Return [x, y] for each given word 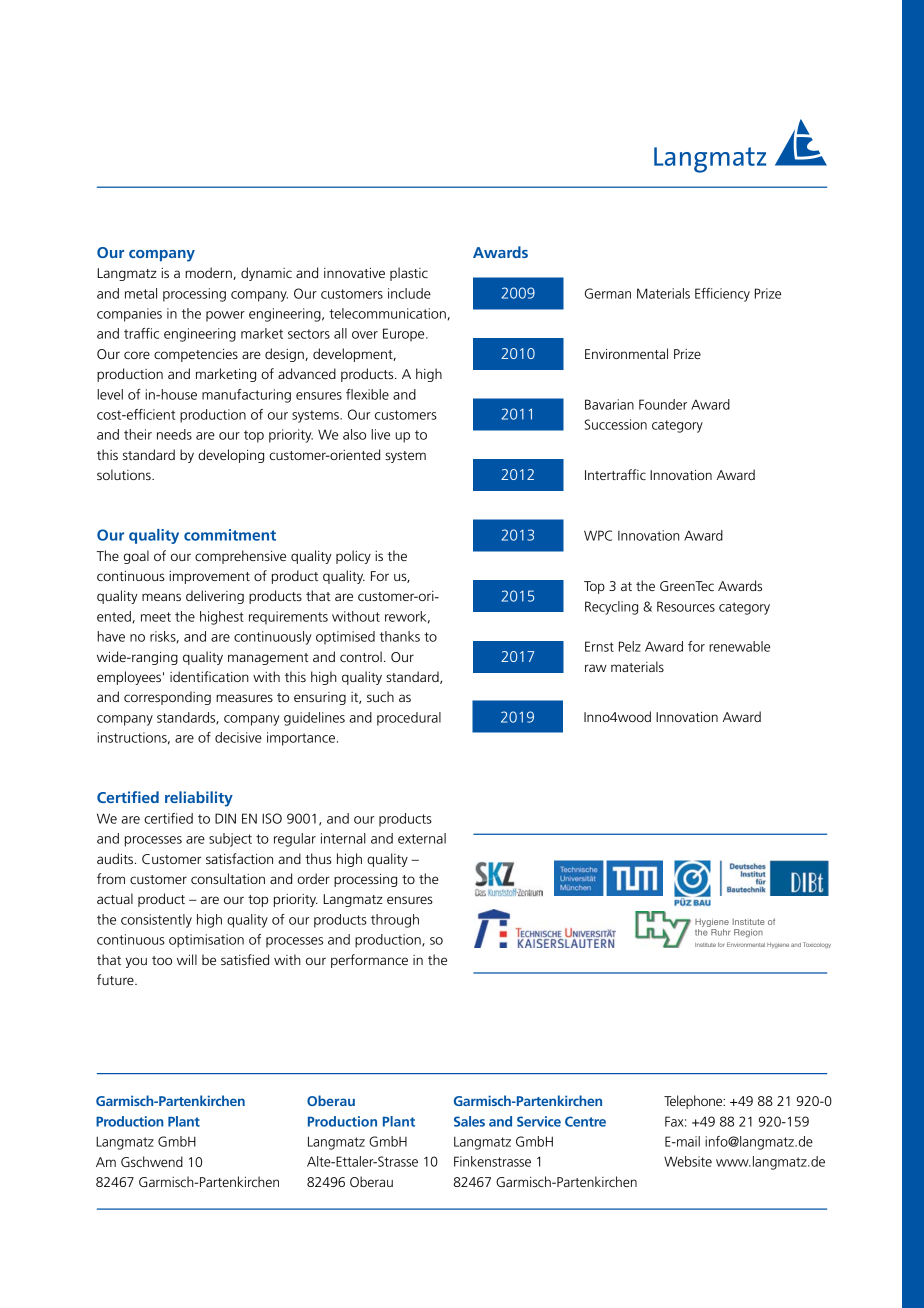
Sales [469, 1121]
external [422, 838]
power [225, 316]
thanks [400, 636]
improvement [209, 577]
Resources [686, 606]
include [409, 293]
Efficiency [722, 295]
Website [688, 1161]
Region [748, 933]
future [116, 979]
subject [230, 840]
